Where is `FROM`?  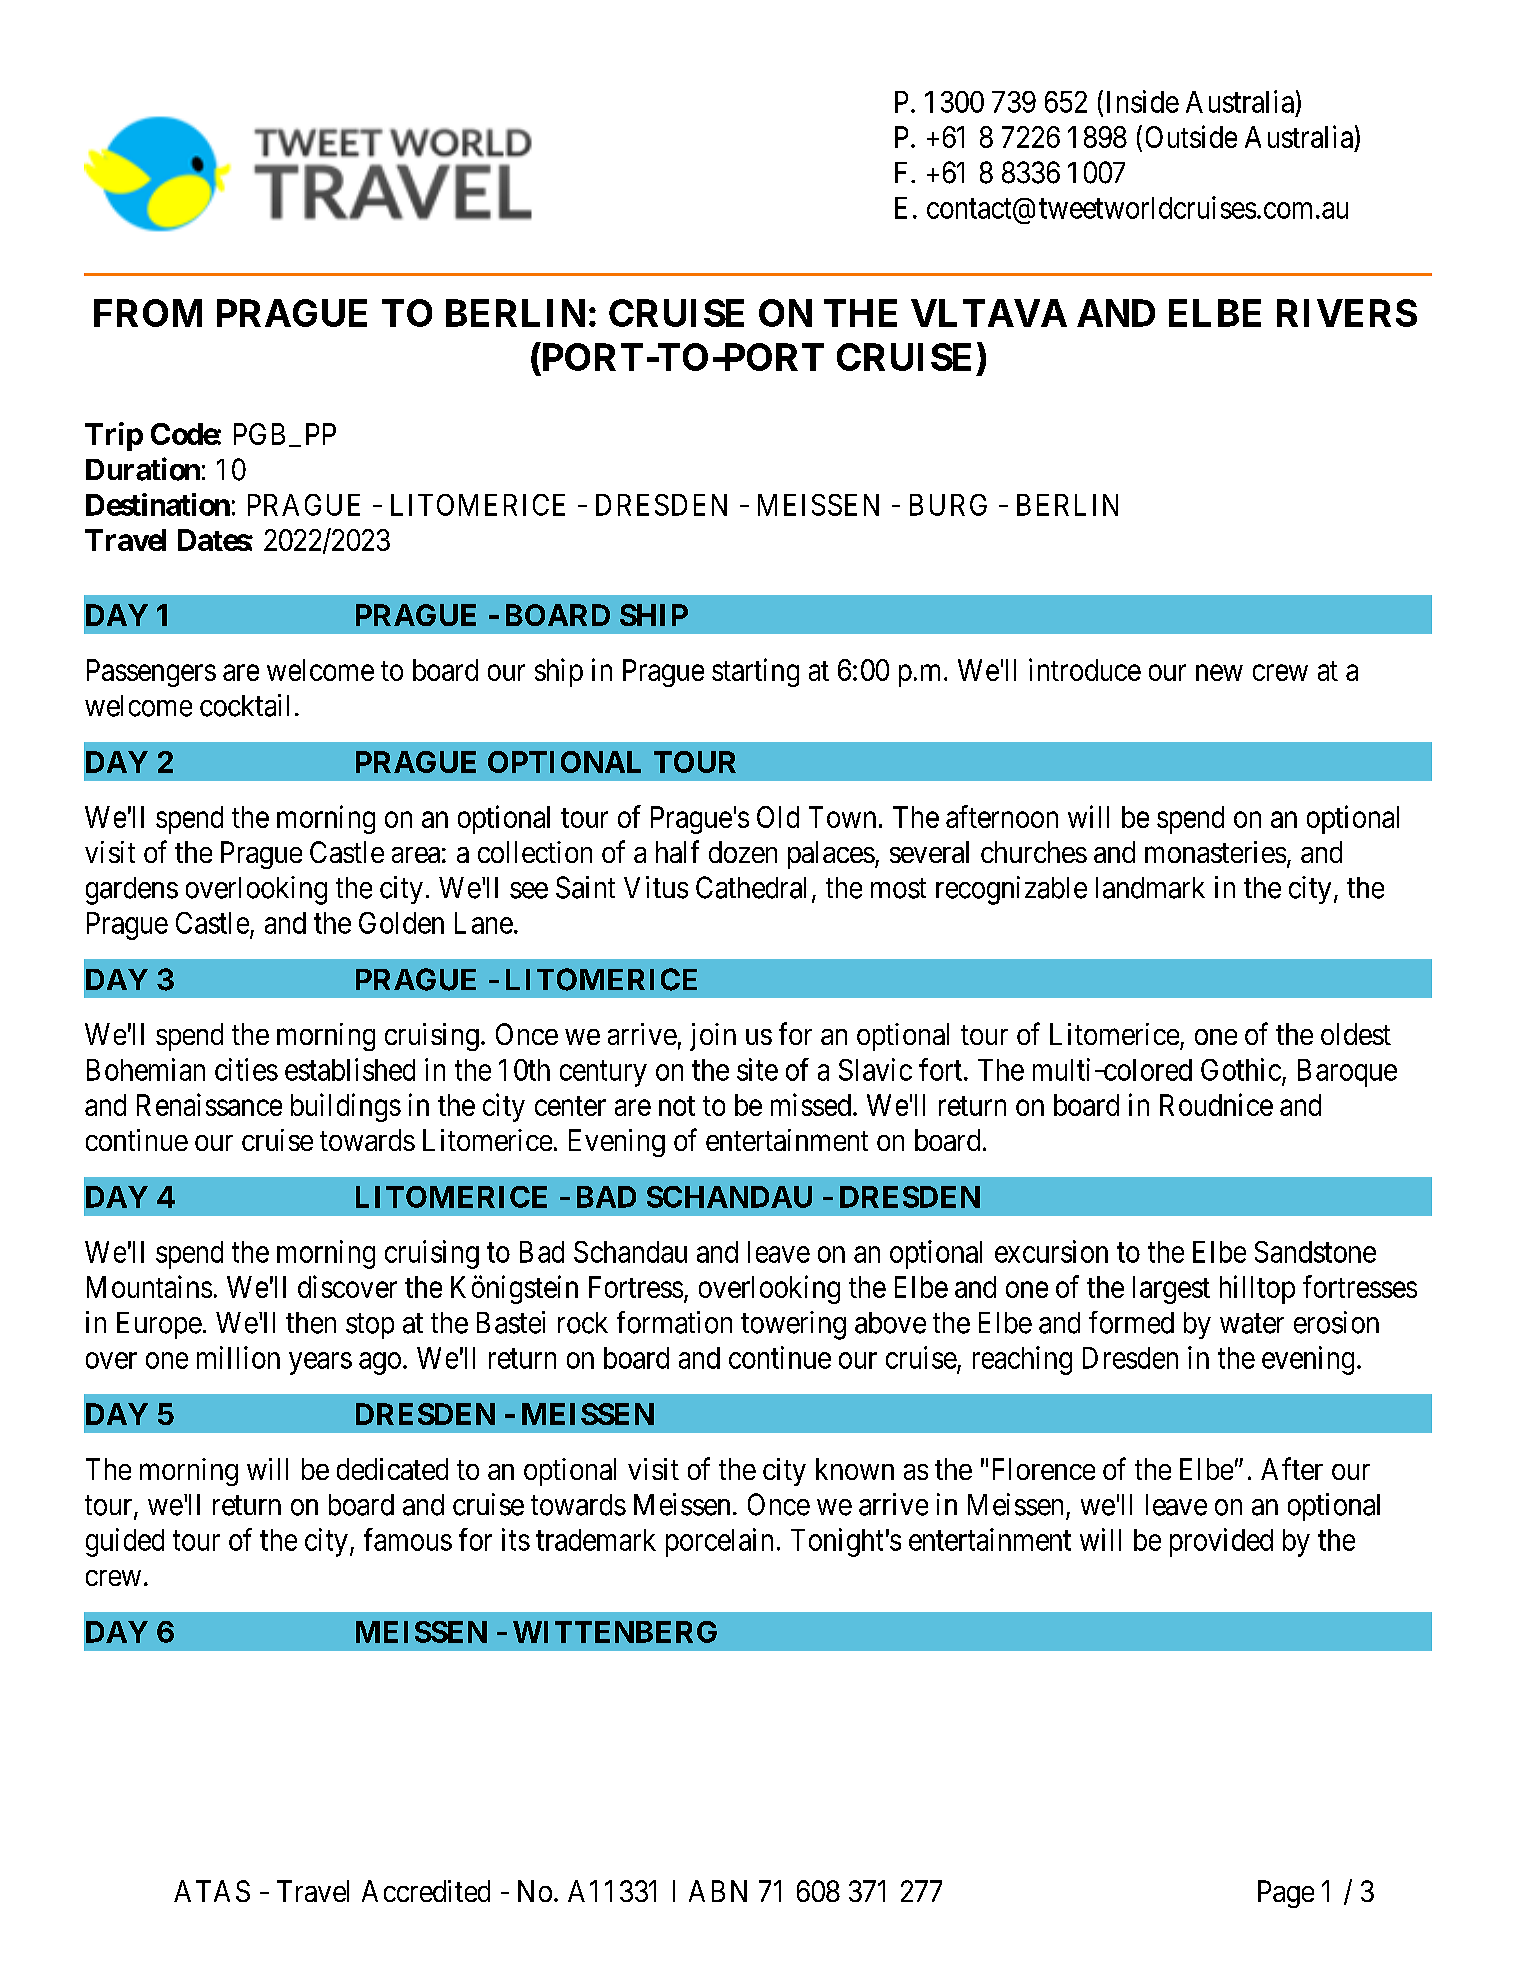 FROM is located at coordinates (148, 313).
